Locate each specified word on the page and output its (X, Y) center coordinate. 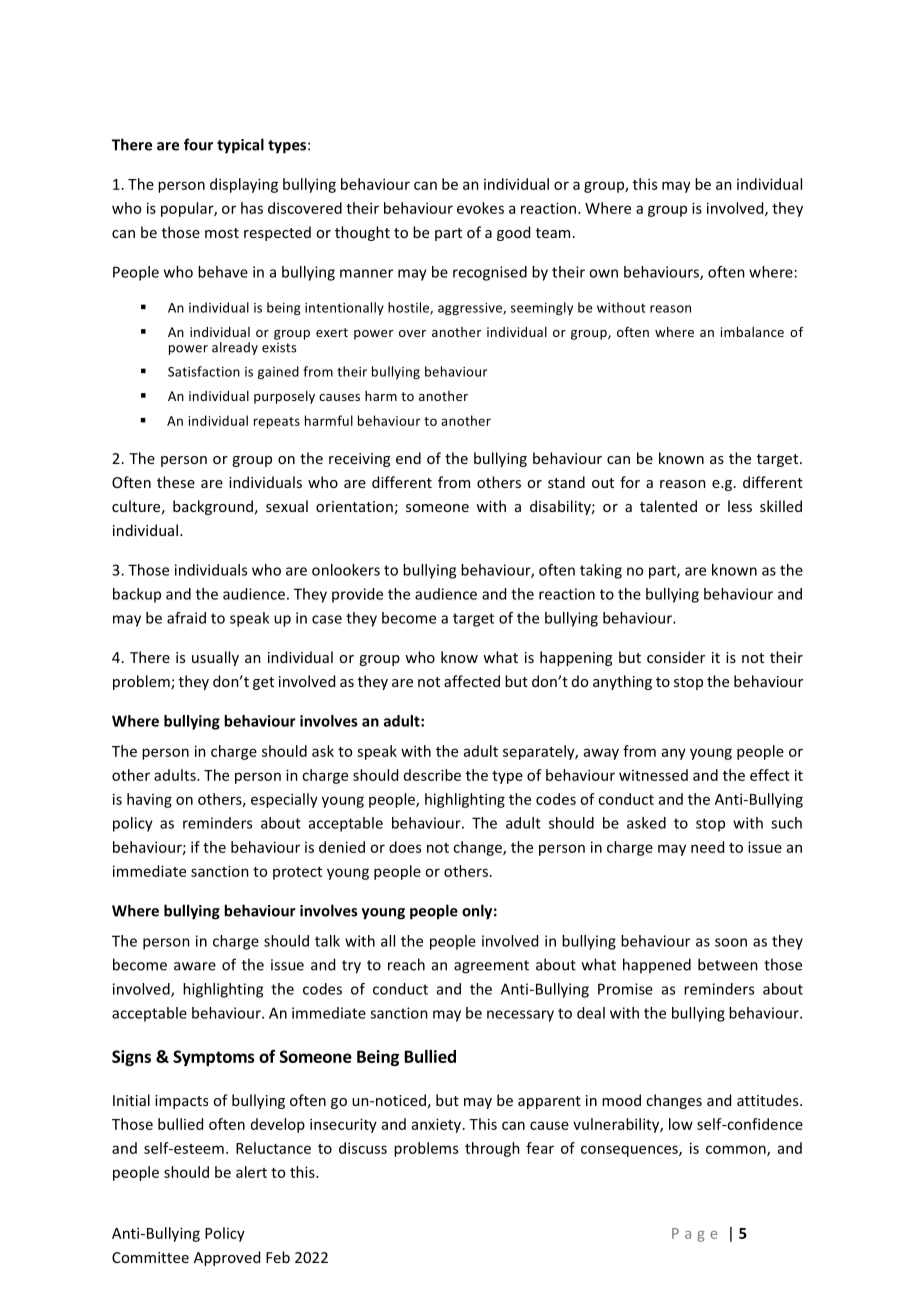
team (553, 233)
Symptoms (214, 1058)
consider (676, 657)
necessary (520, 1016)
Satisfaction (204, 371)
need (707, 847)
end (408, 458)
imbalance (752, 332)
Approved (227, 1258)
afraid (186, 618)
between (728, 964)
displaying (244, 185)
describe (432, 775)
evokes (480, 208)
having (149, 800)
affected (472, 681)
